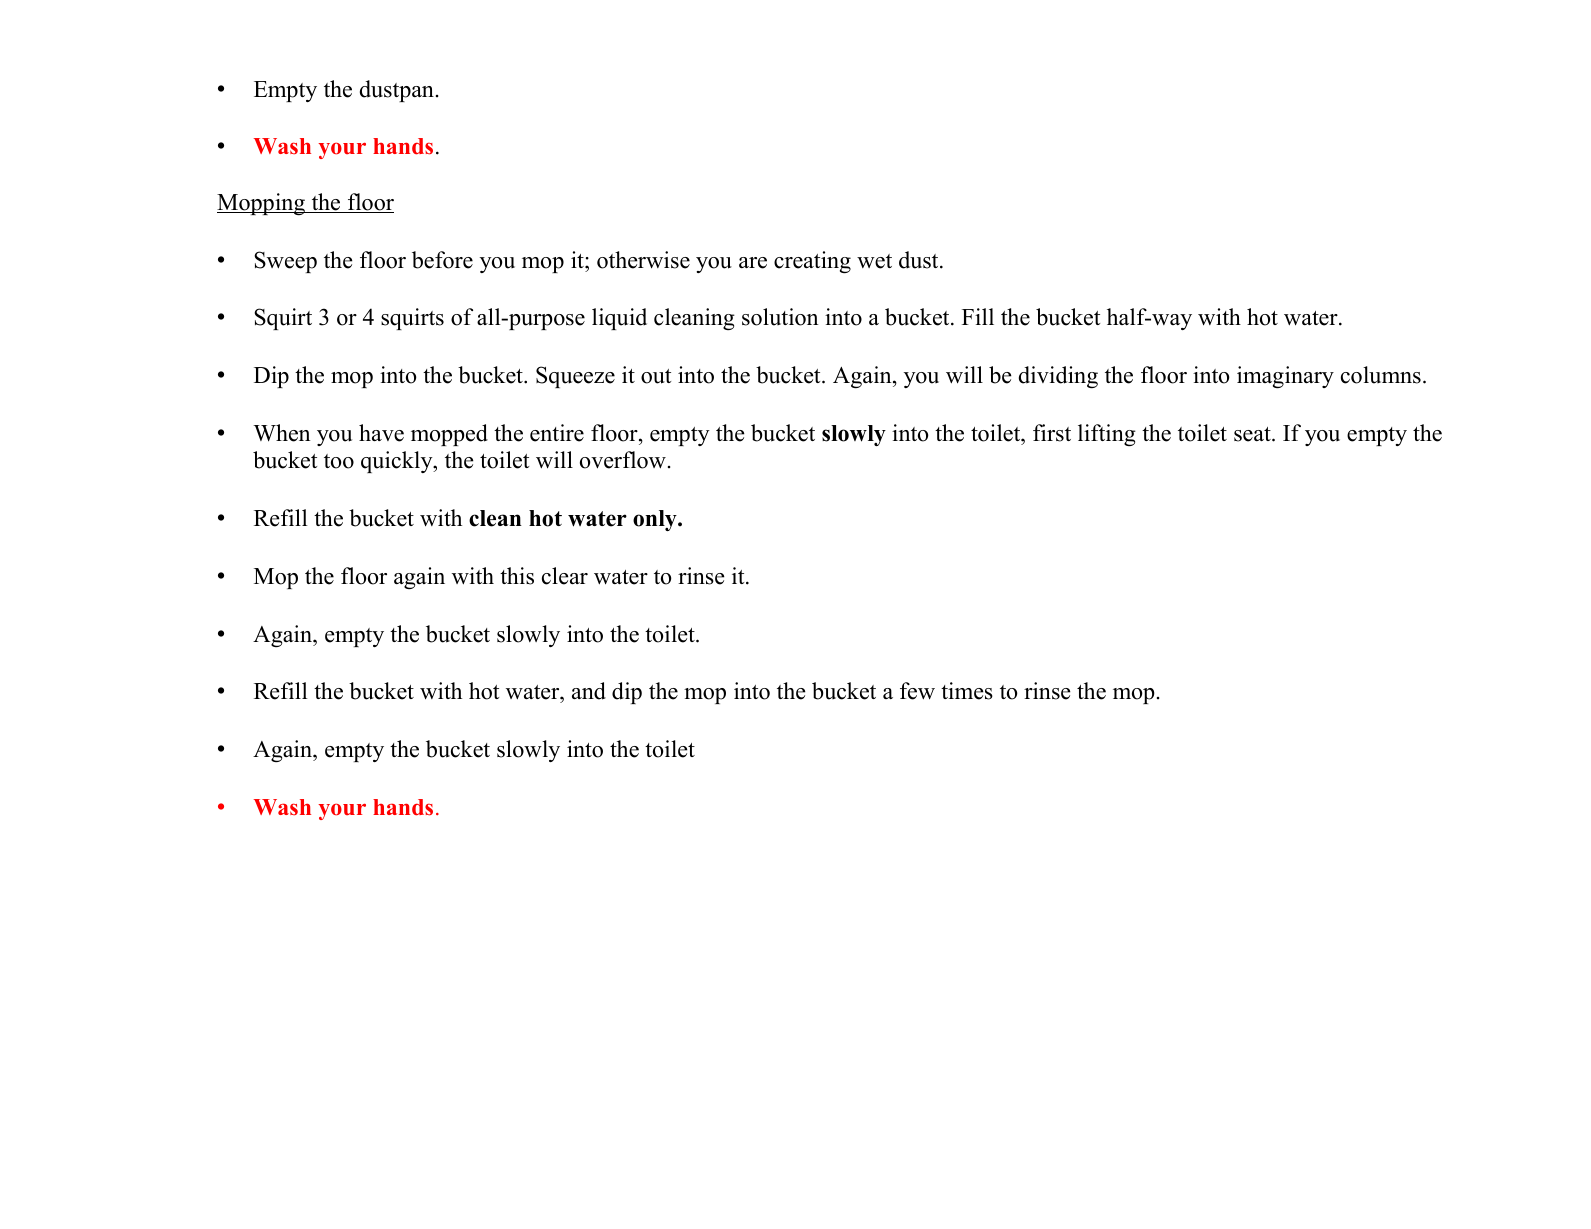 The image size is (1591, 1229). I want to click on Mopping, so click(262, 204).
